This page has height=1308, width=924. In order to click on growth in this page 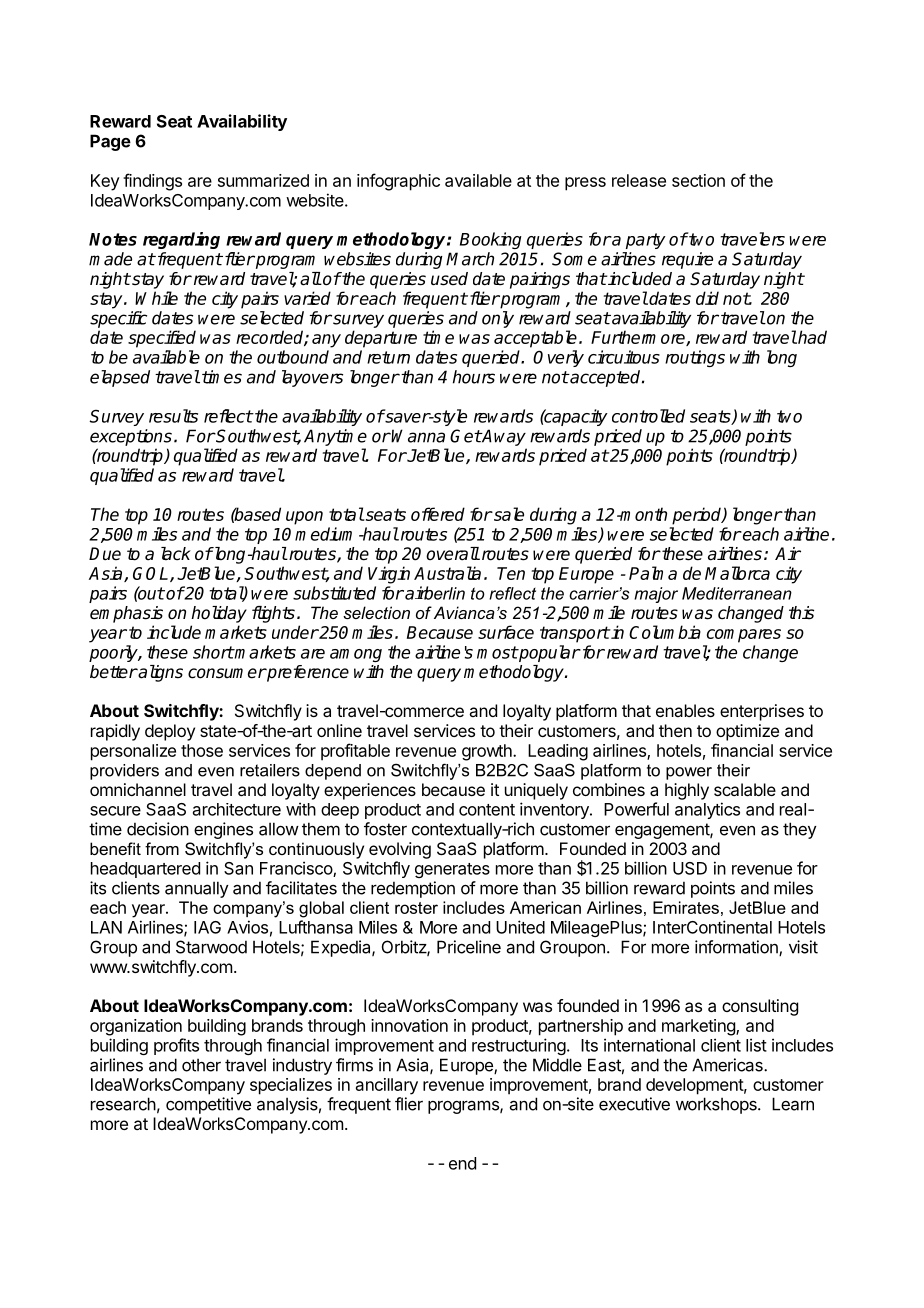, I will do `click(488, 752)`.
